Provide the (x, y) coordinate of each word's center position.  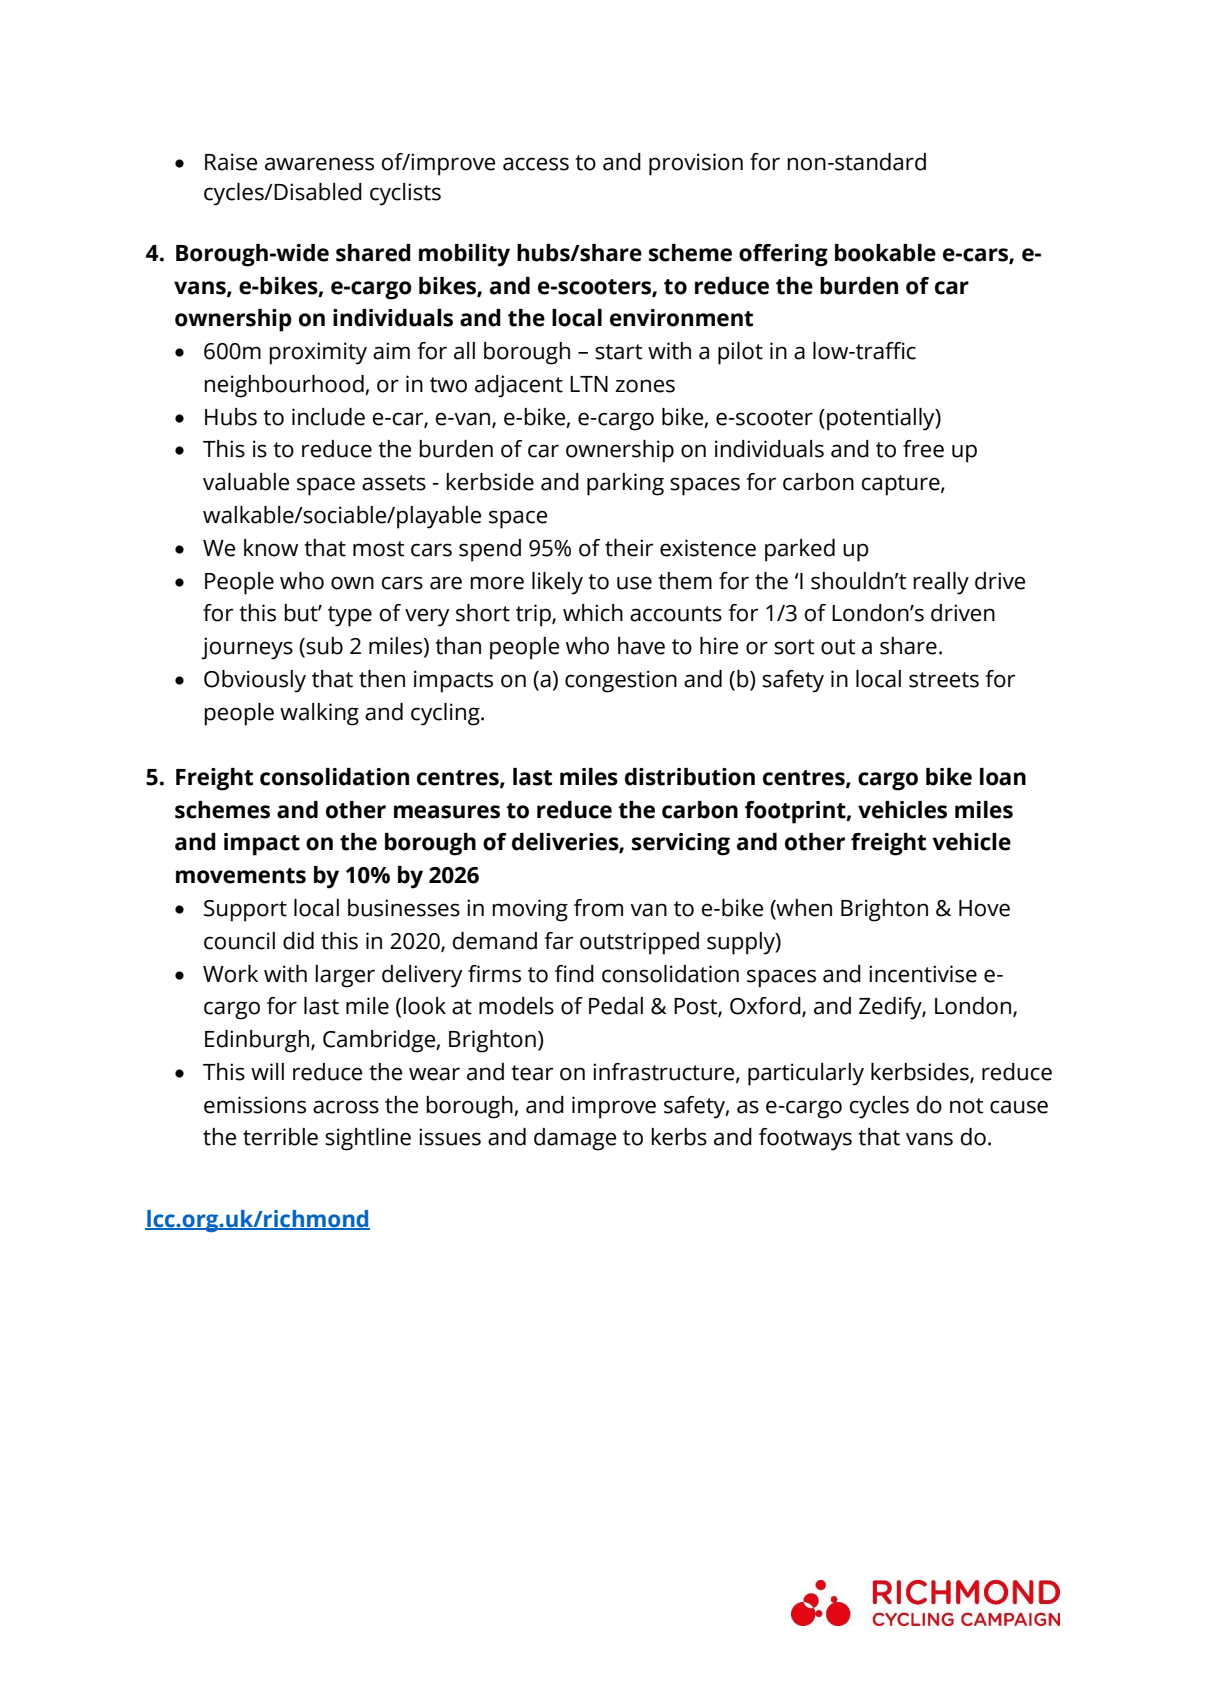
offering (783, 255)
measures (447, 812)
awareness (319, 164)
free (923, 449)
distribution (690, 777)
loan (1003, 777)
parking (625, 484)
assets (394, 483)
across (346, 1107)
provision (696, 164)
